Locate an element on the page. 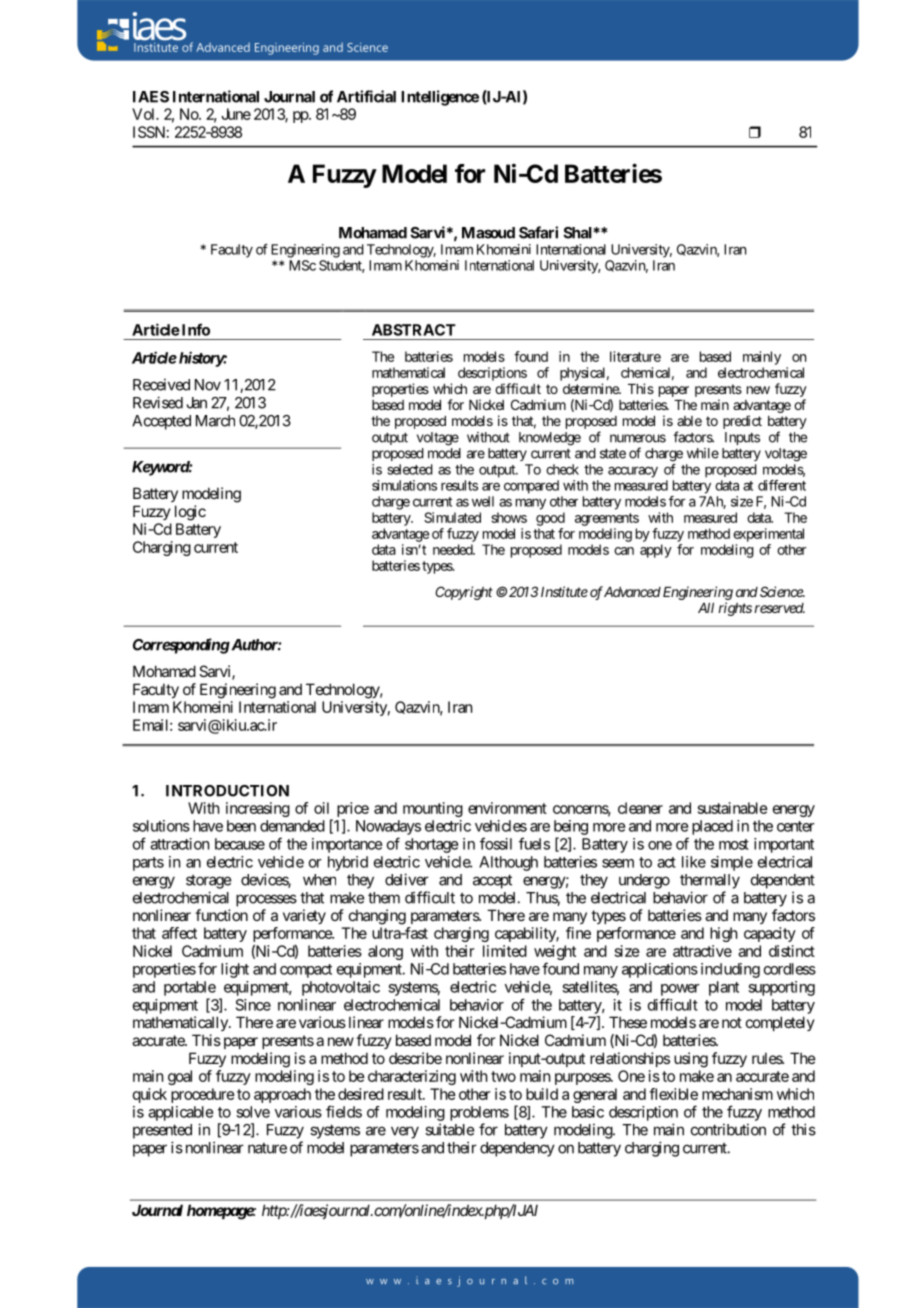 The height and width of the document is (1308, 924). problems is located at coordinates (479, 1113).
